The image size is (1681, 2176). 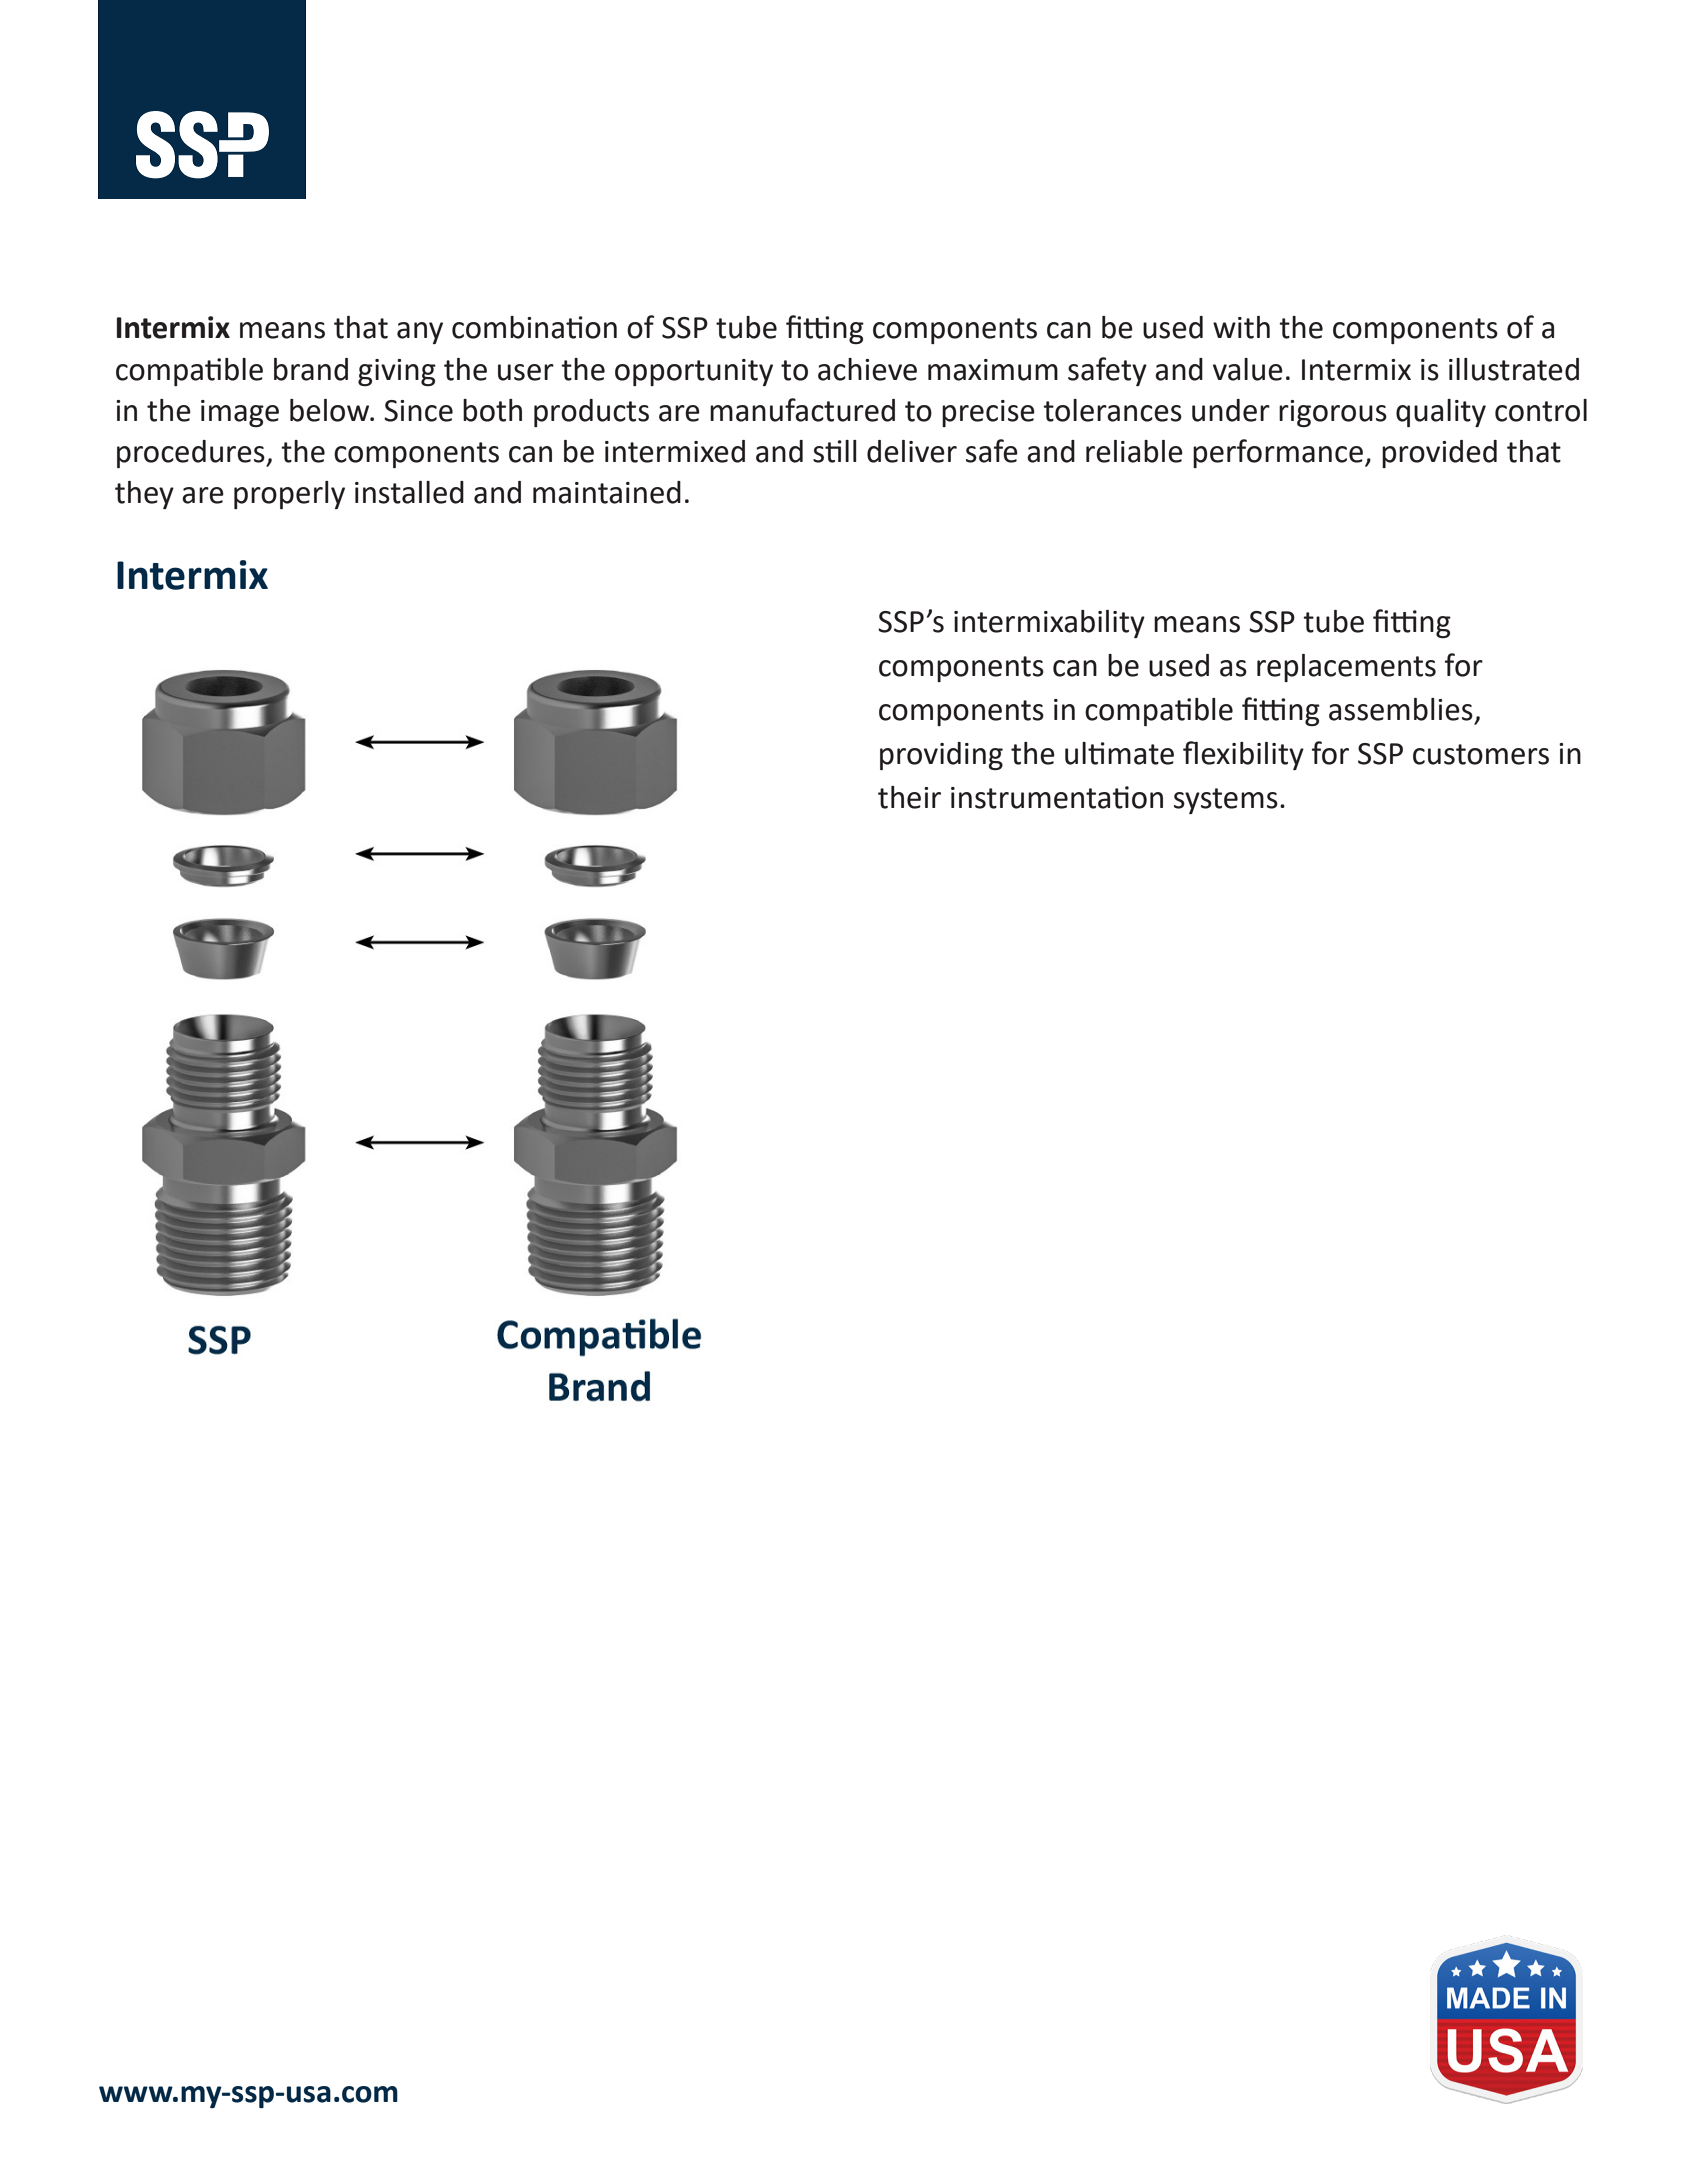 I want to click on their, so click(x=909, y=797).
